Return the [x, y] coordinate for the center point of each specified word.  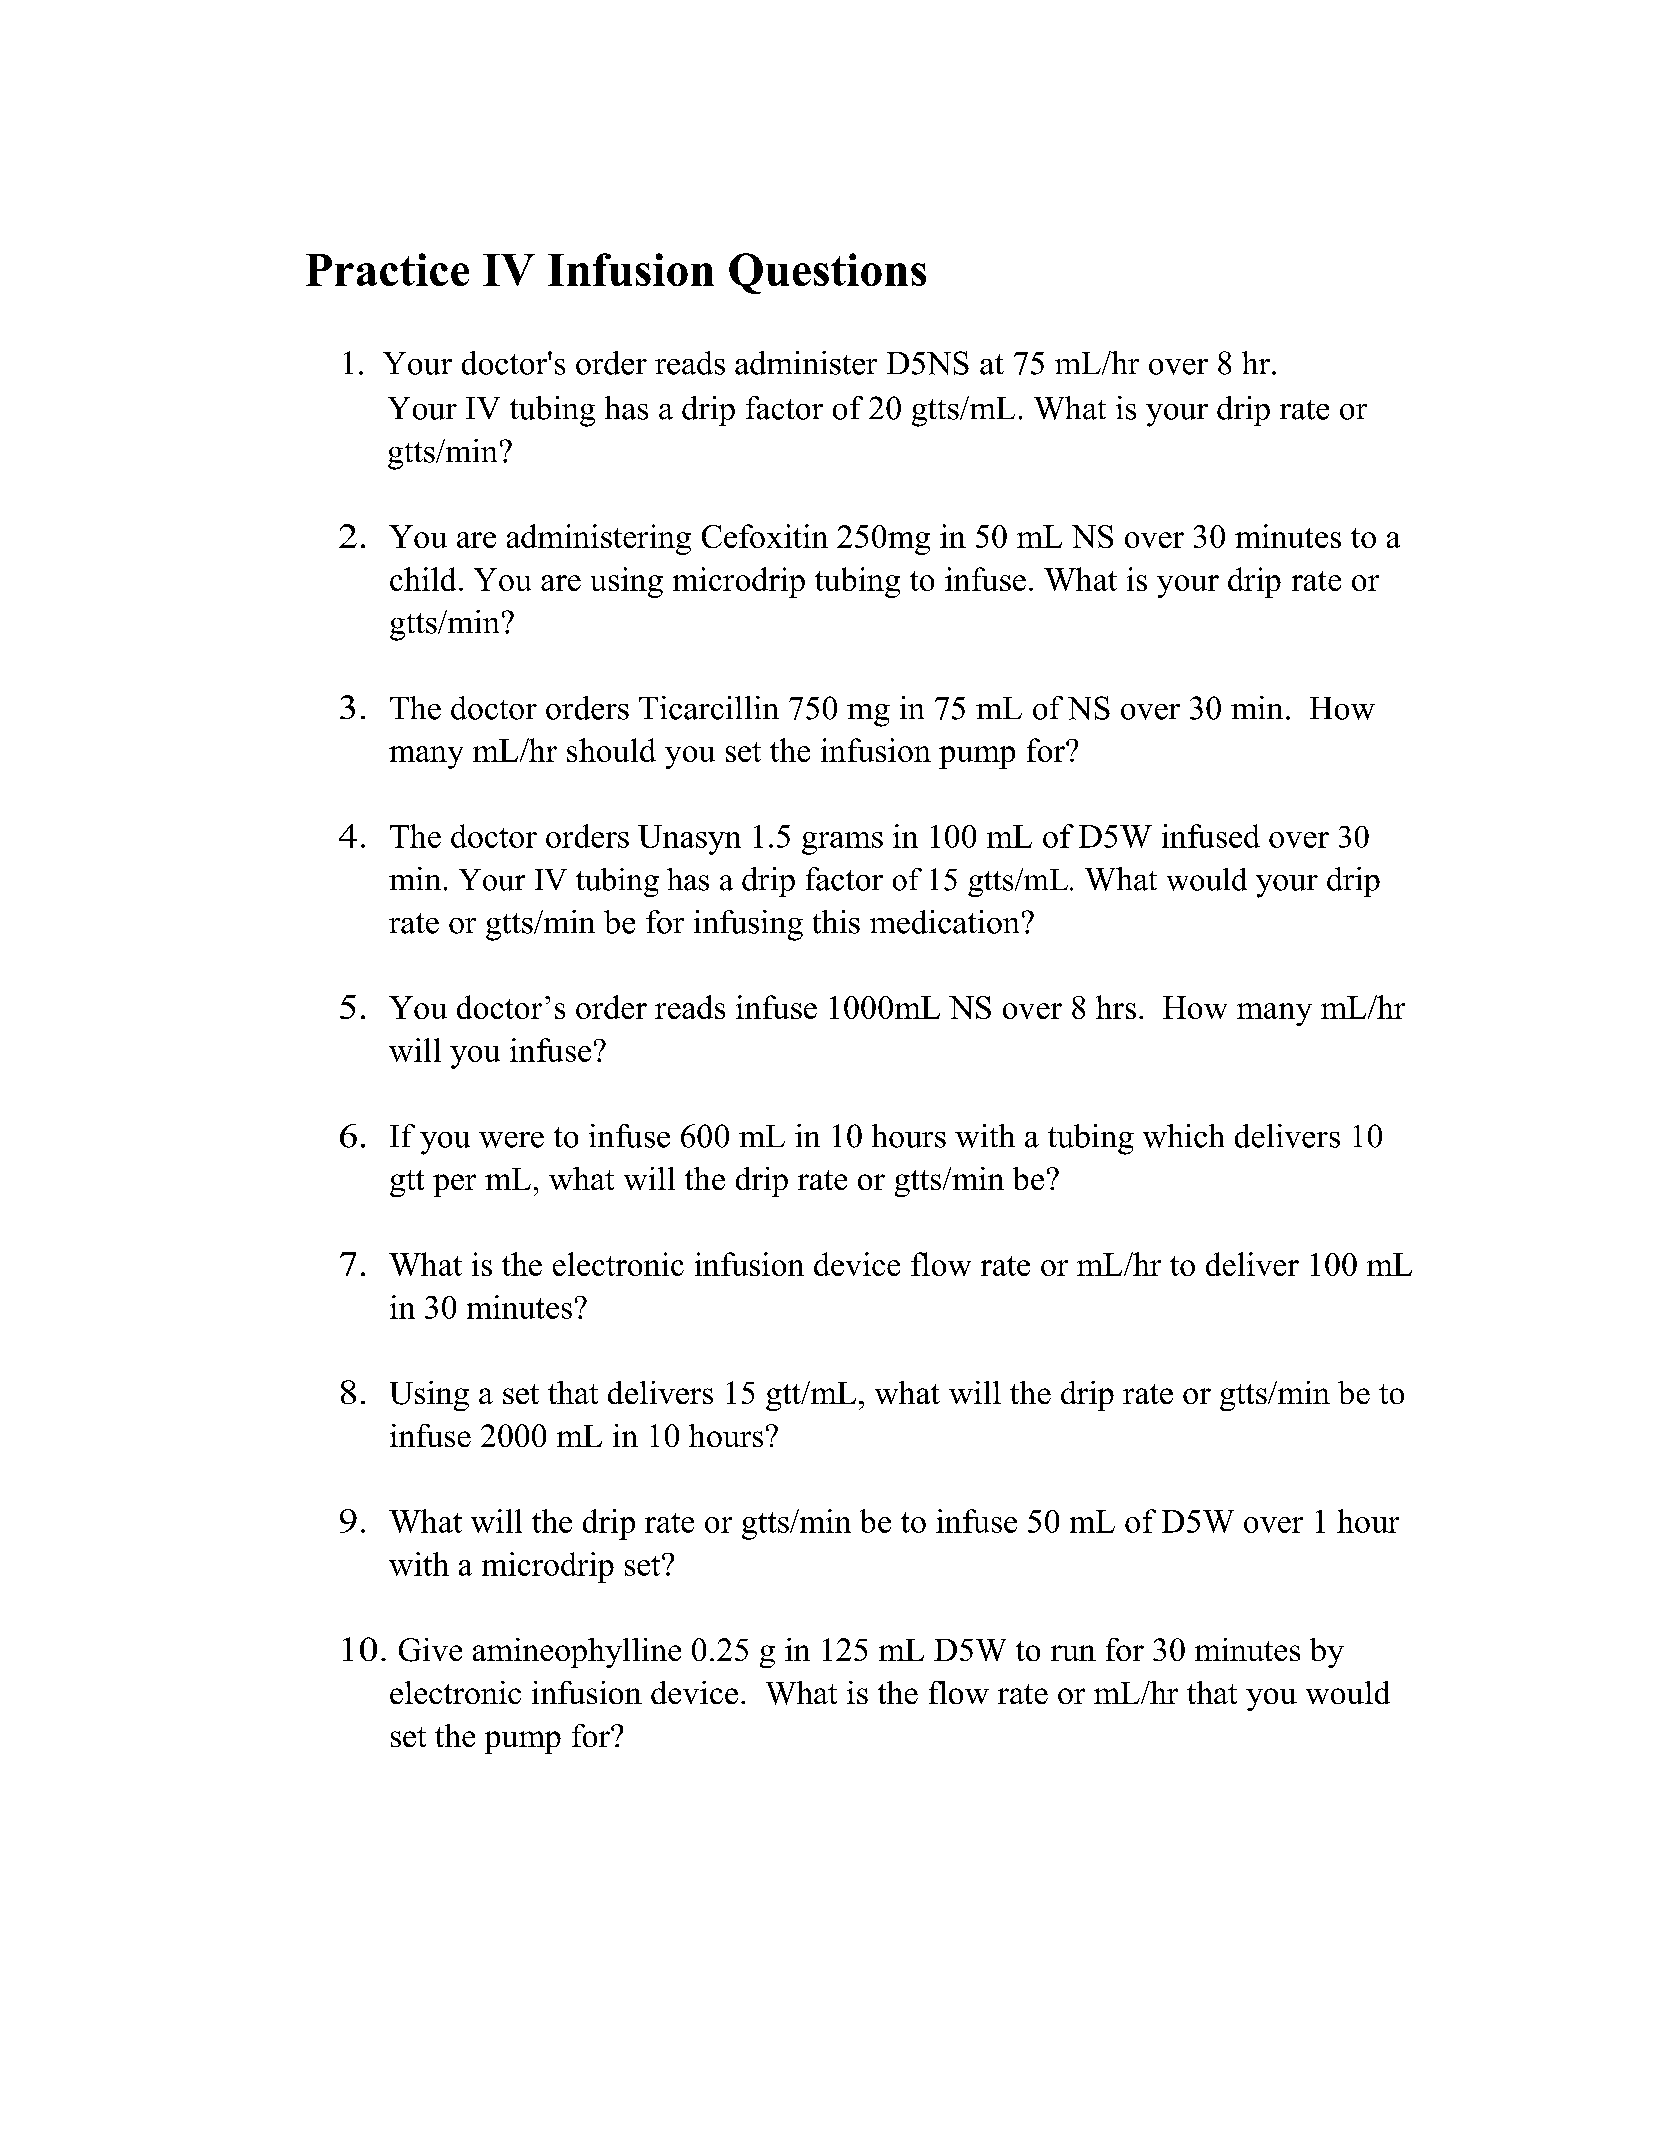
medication [944, 922]
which [1183, 1136]
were [511, 1140]
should [611, 750]
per [454, 1185]
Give [430, 1650]
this [836, 922]
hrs [1116, 1007]
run [1073, 1653]
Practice [387, 269]
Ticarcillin [709, 708]
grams [842, 843]
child [423, 579]
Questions [827, 273]
